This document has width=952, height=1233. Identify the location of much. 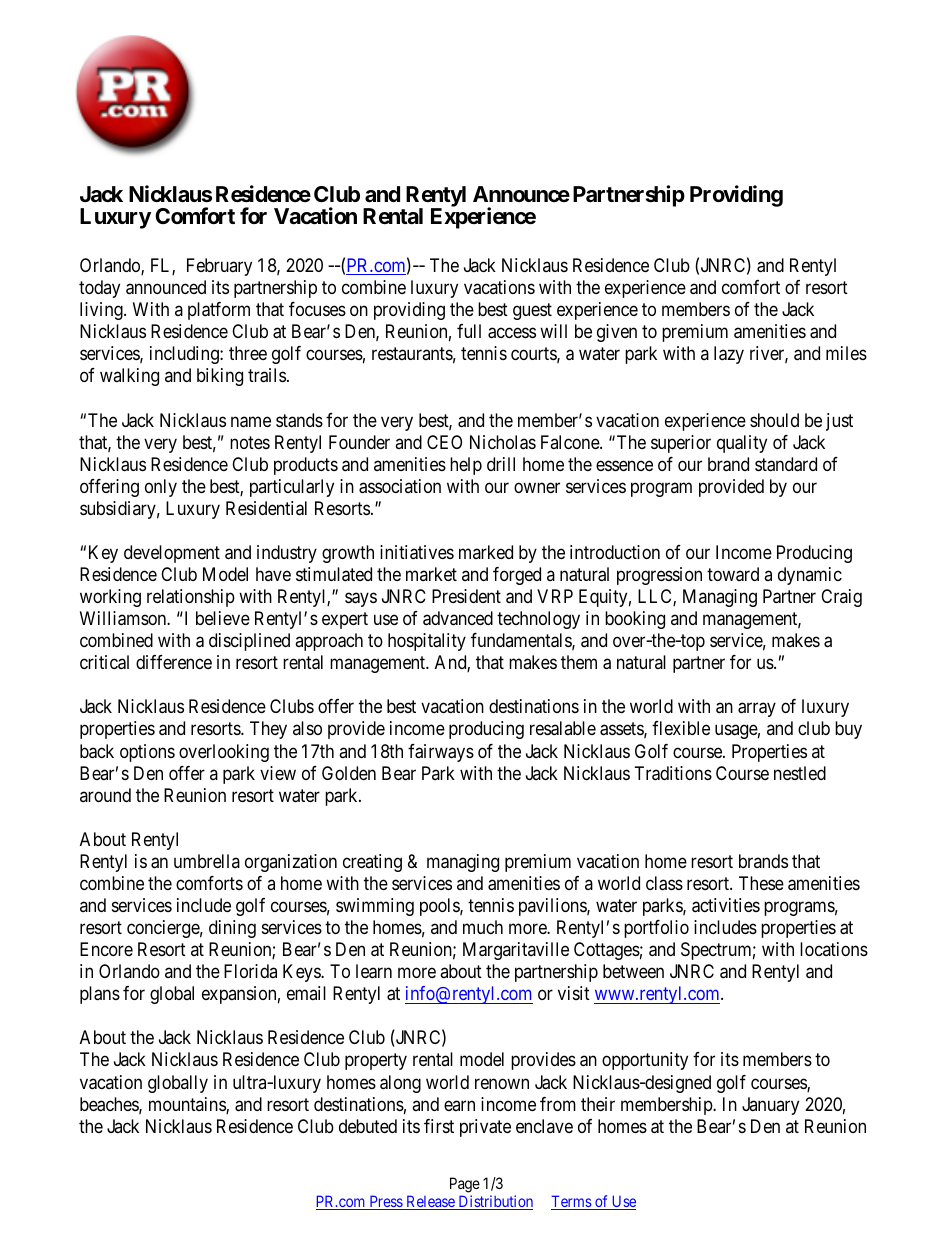
(483, 927).
